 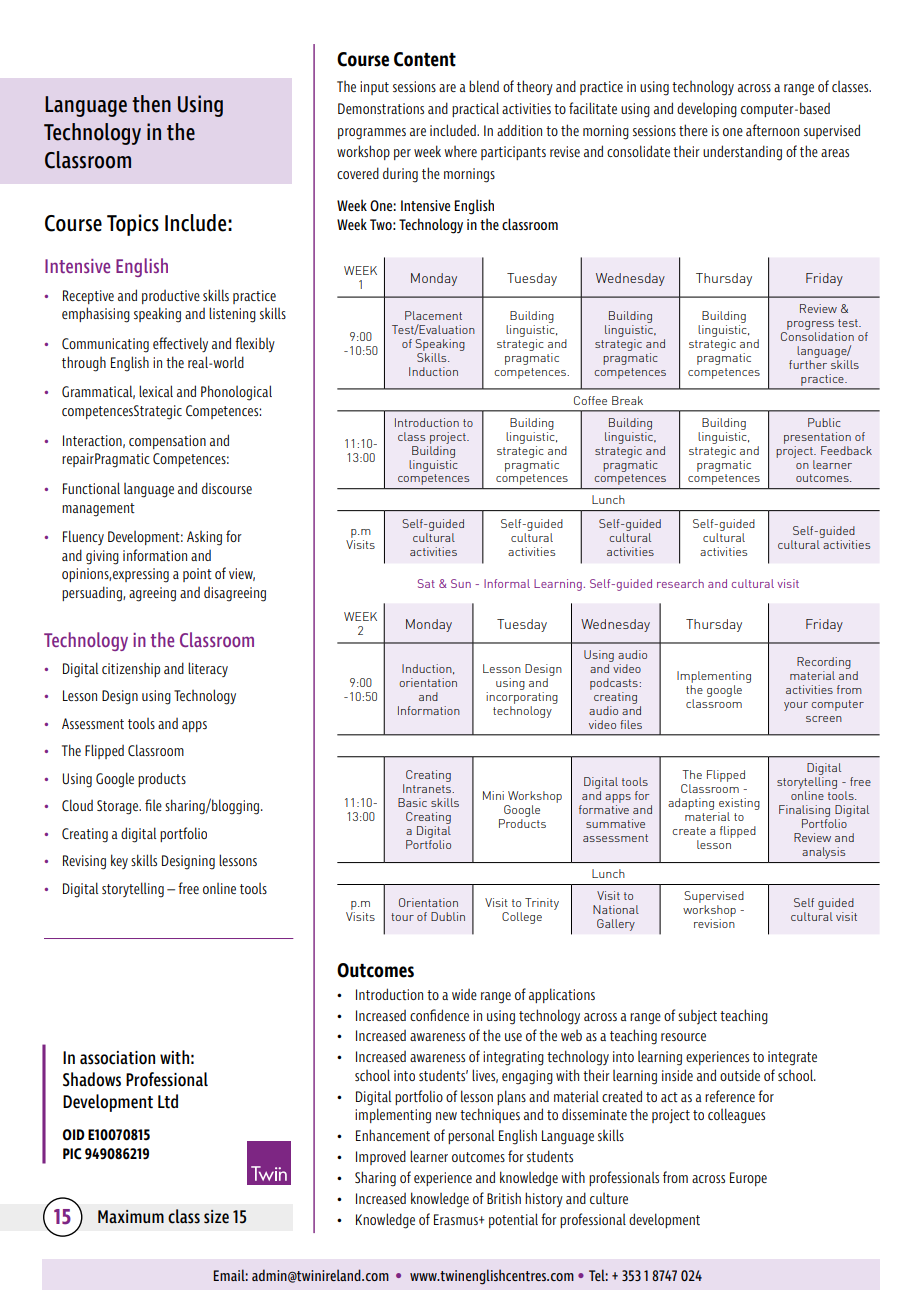 I want to click on Storage, so click(x=119, y=807).
